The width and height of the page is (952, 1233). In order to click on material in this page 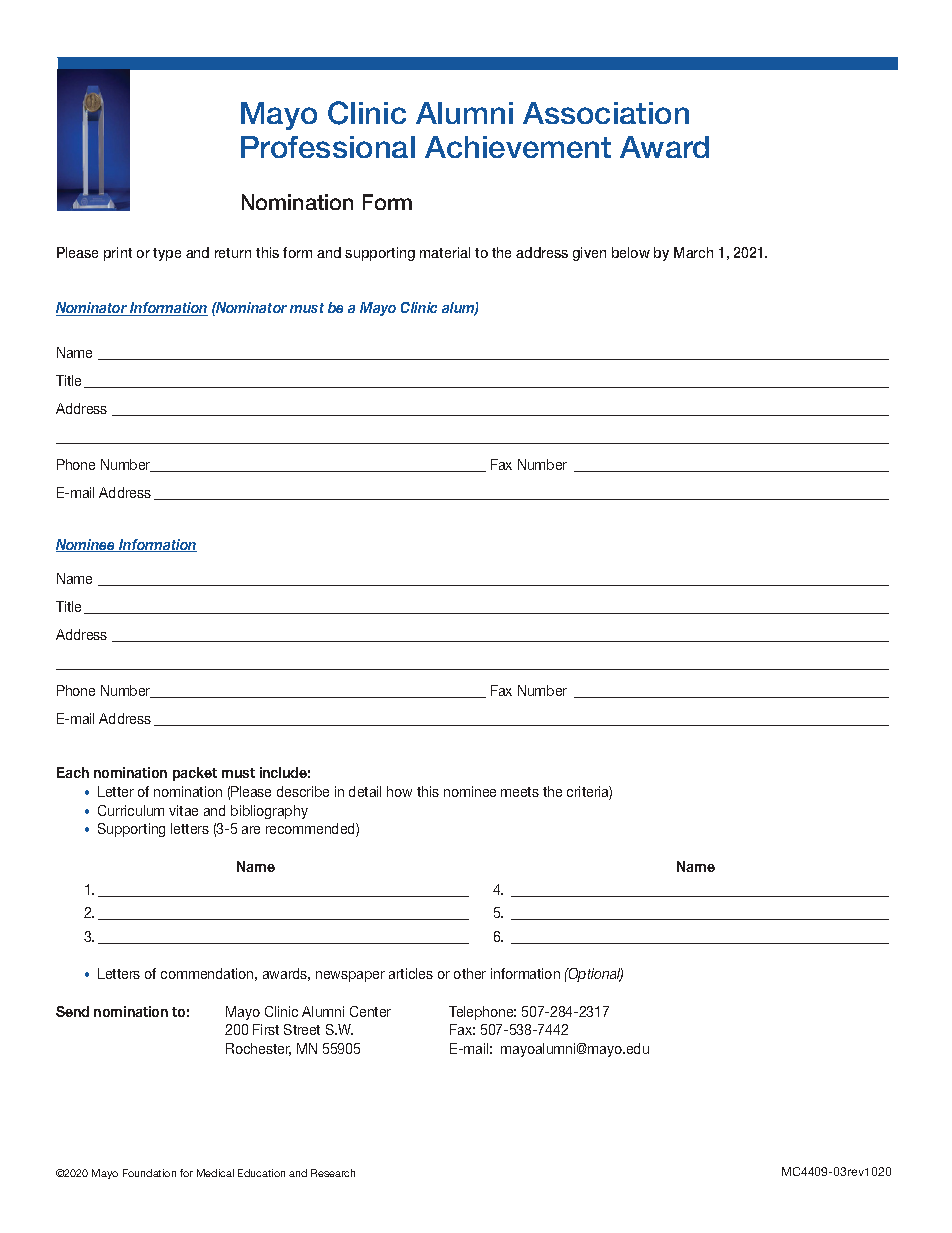, I will do `click(445, 252)`.
